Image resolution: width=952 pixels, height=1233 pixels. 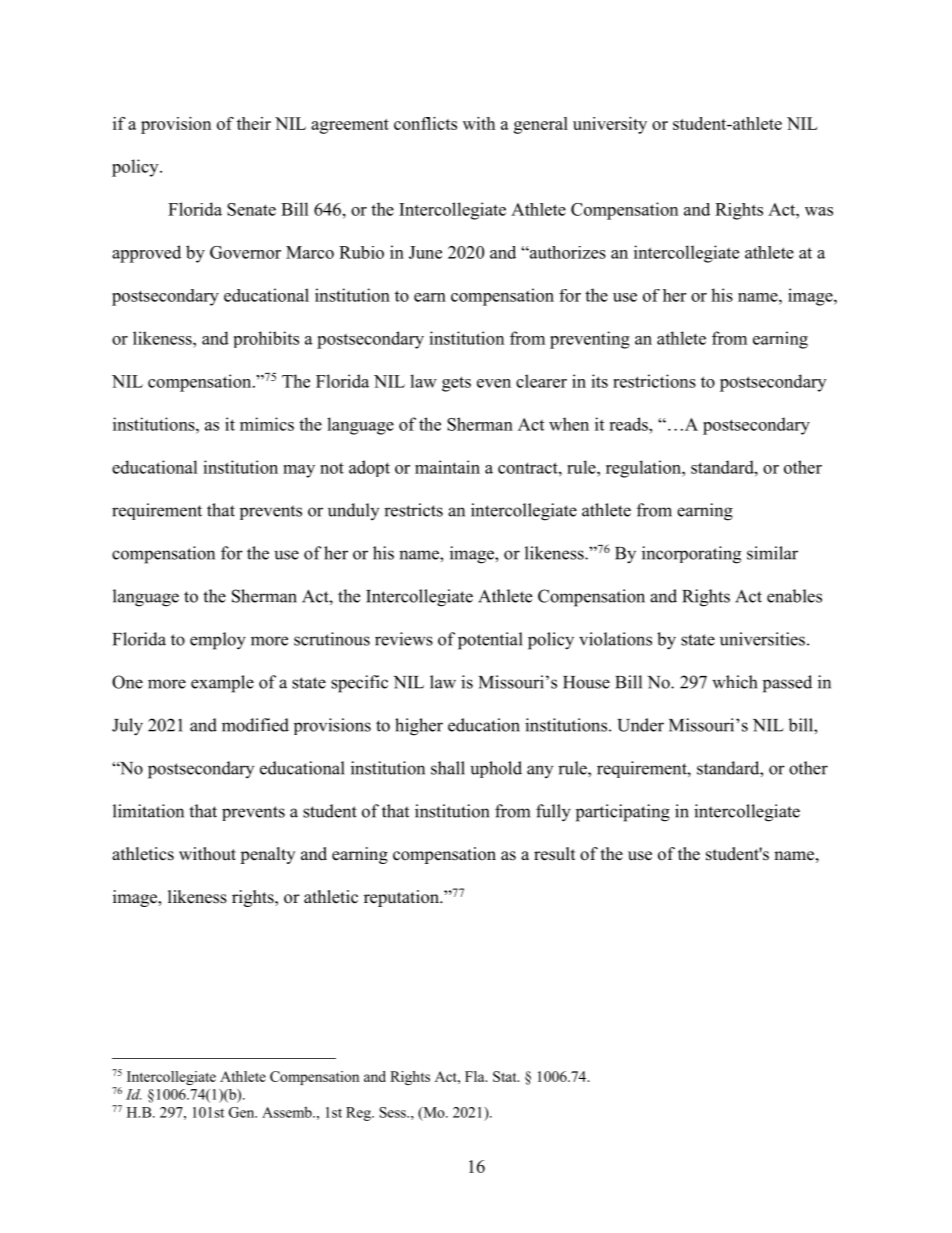 What do you see at coordinates (425, 123) in the document?
I see `conflicts` at bounding box center [425, 123].
